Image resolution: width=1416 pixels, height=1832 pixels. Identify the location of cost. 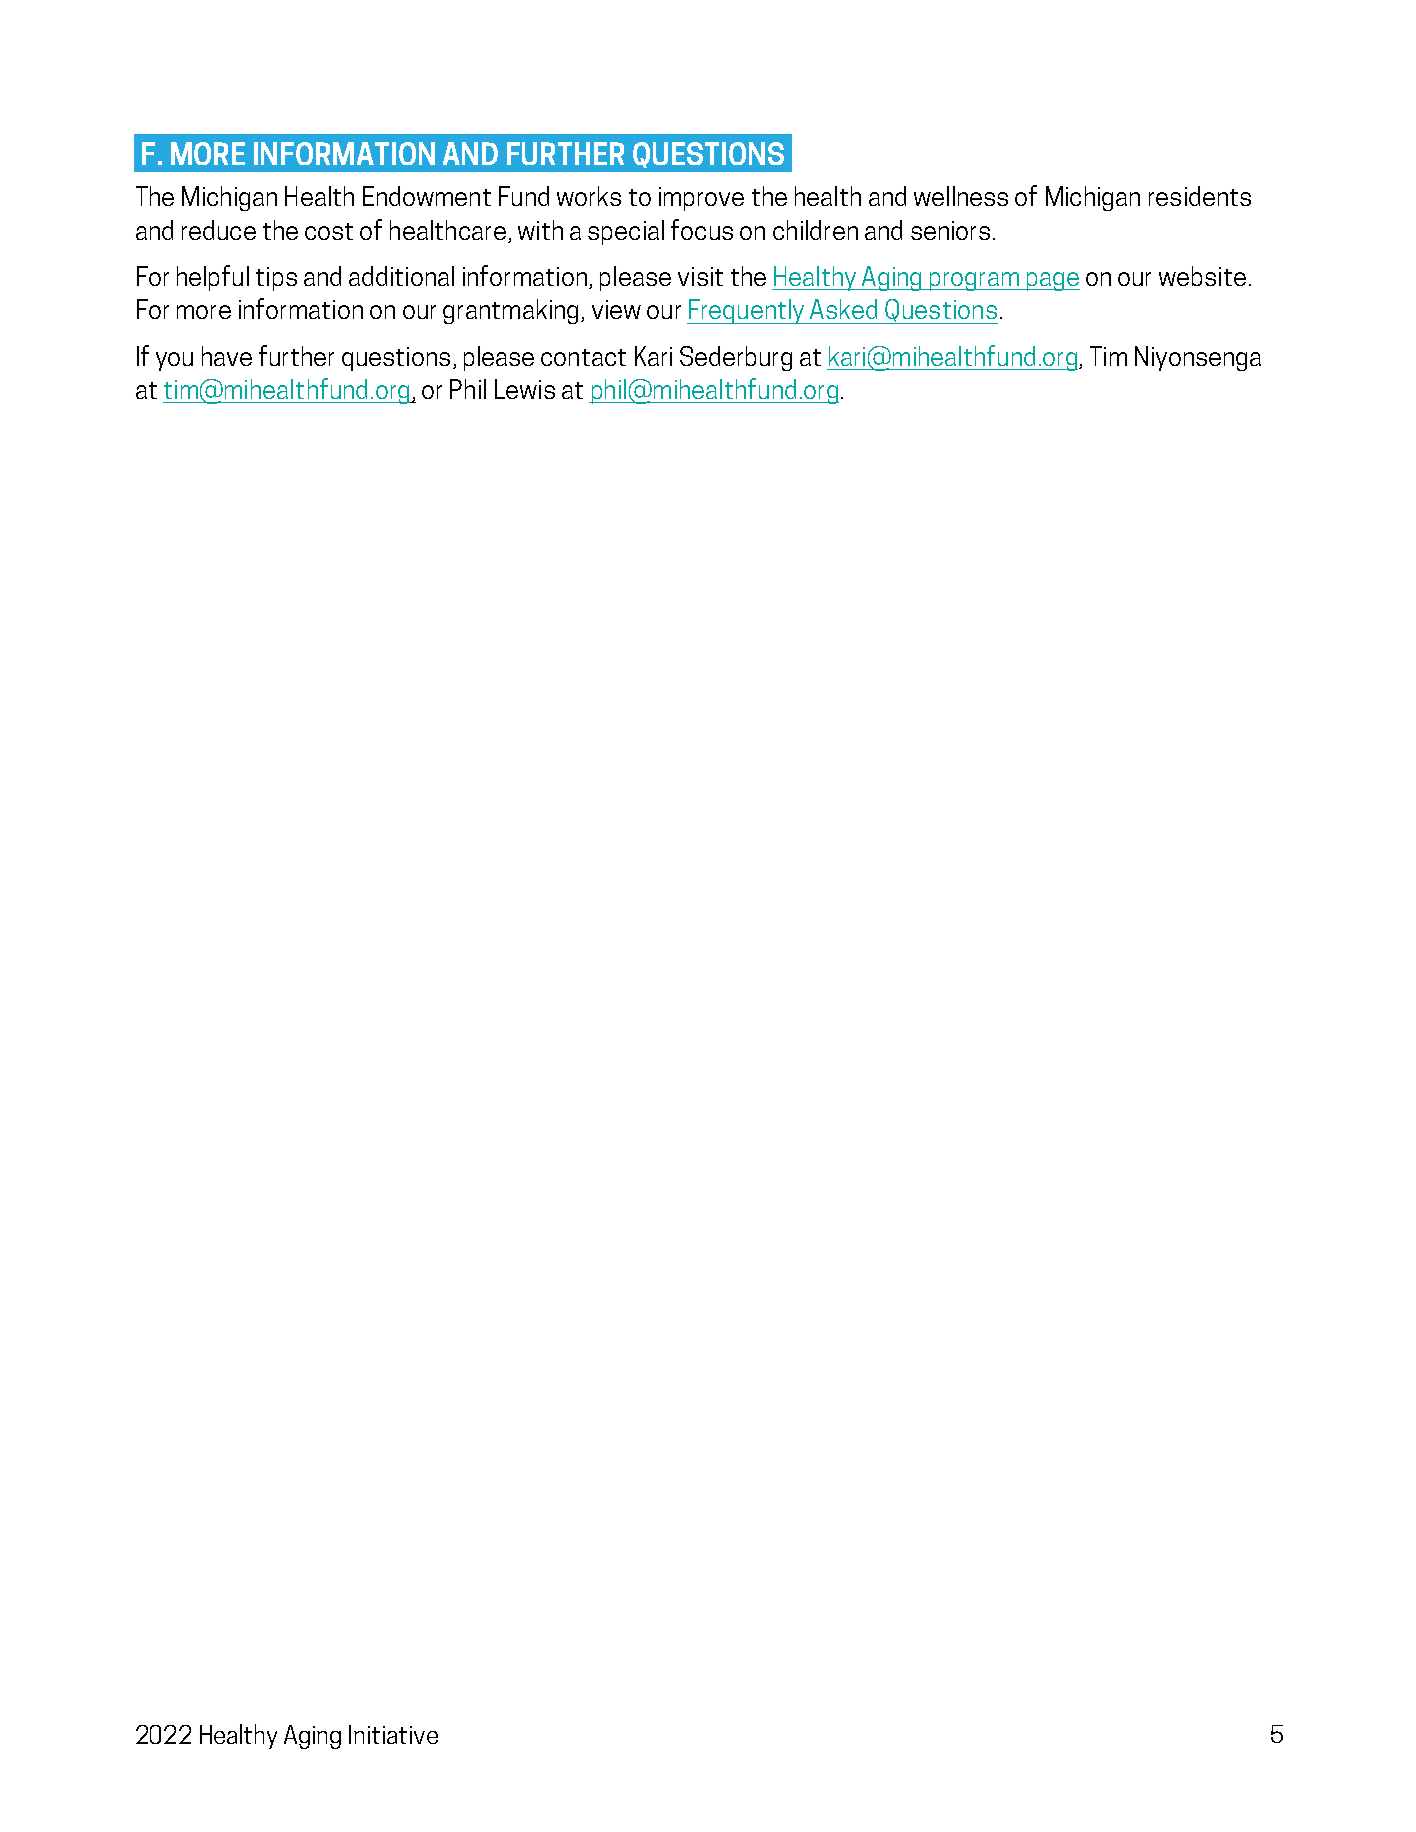
(329, 231).
